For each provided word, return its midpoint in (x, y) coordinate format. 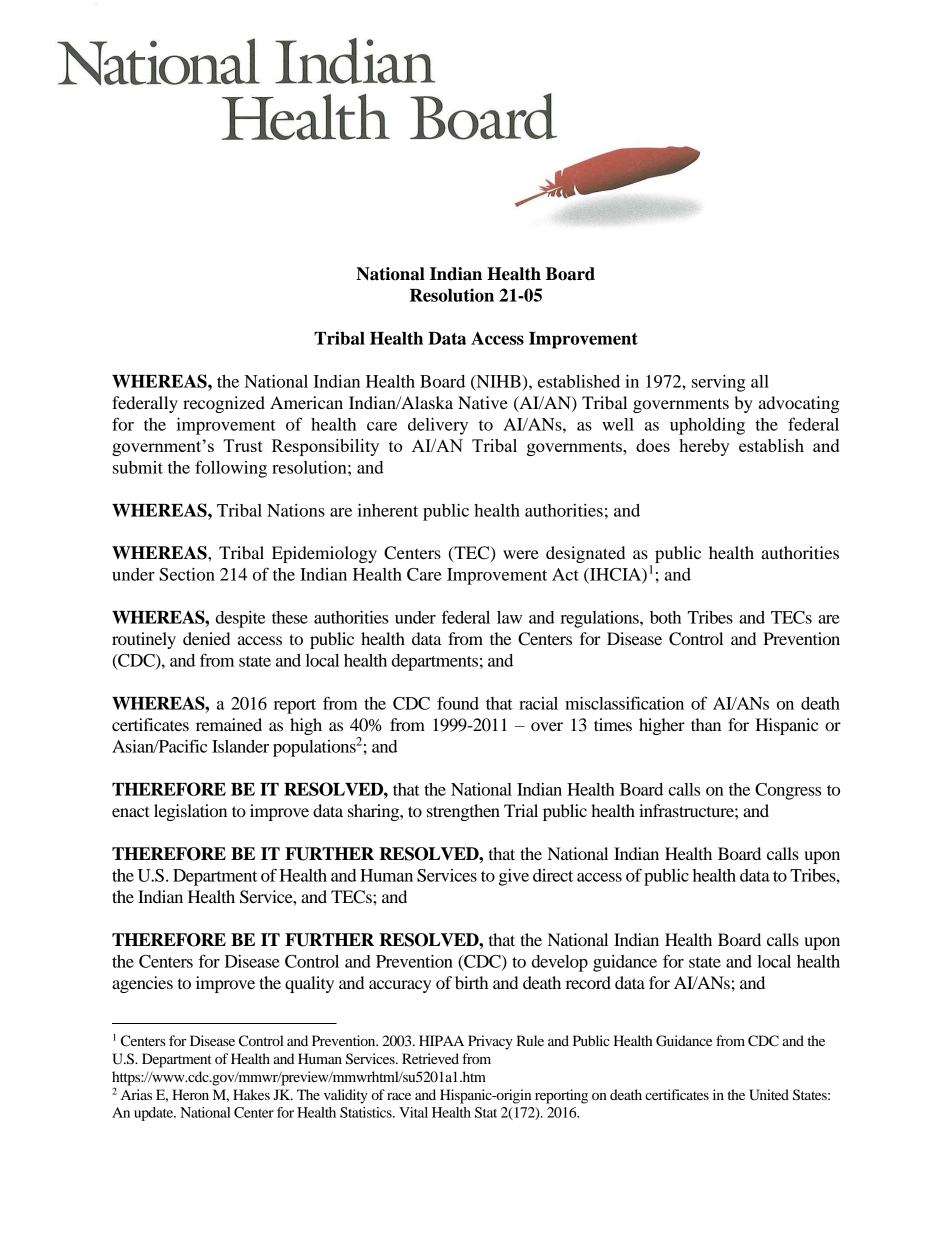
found (458, 703)
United (769, 1095)
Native (483, 402)
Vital (413, 1112)
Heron (190, 1094)
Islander (240, 746)
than (706, 724)
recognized (224, 404)
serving (718, 383)
